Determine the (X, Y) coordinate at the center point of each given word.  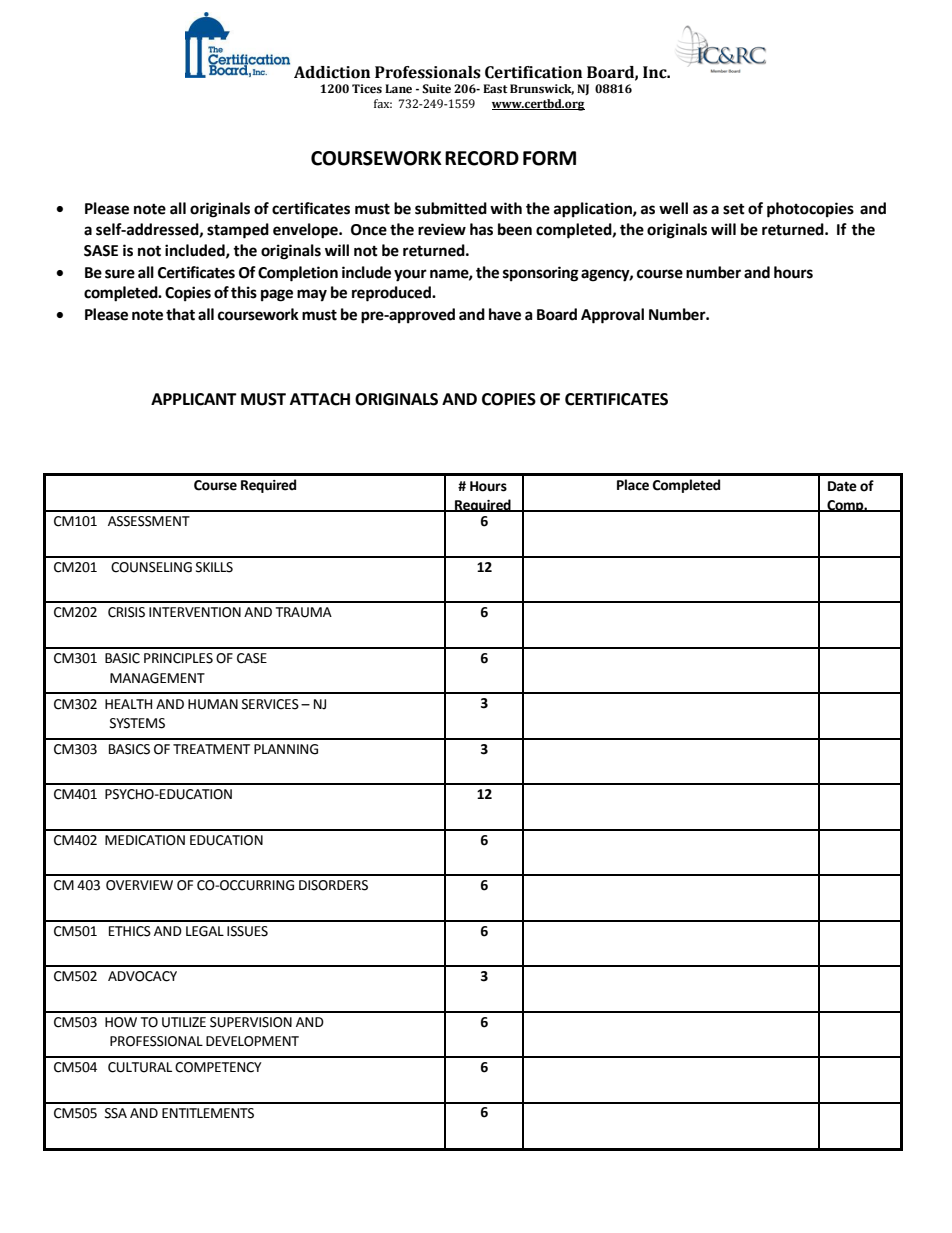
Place (633, 485)
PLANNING (286, 749)
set (734, 209)
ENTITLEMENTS (208, 1113)
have (505, 314)
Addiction (332, 72)
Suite (436, 89)
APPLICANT (194, 399)
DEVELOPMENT (252, 1041)
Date (842, 486)
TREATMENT (211, 749)
